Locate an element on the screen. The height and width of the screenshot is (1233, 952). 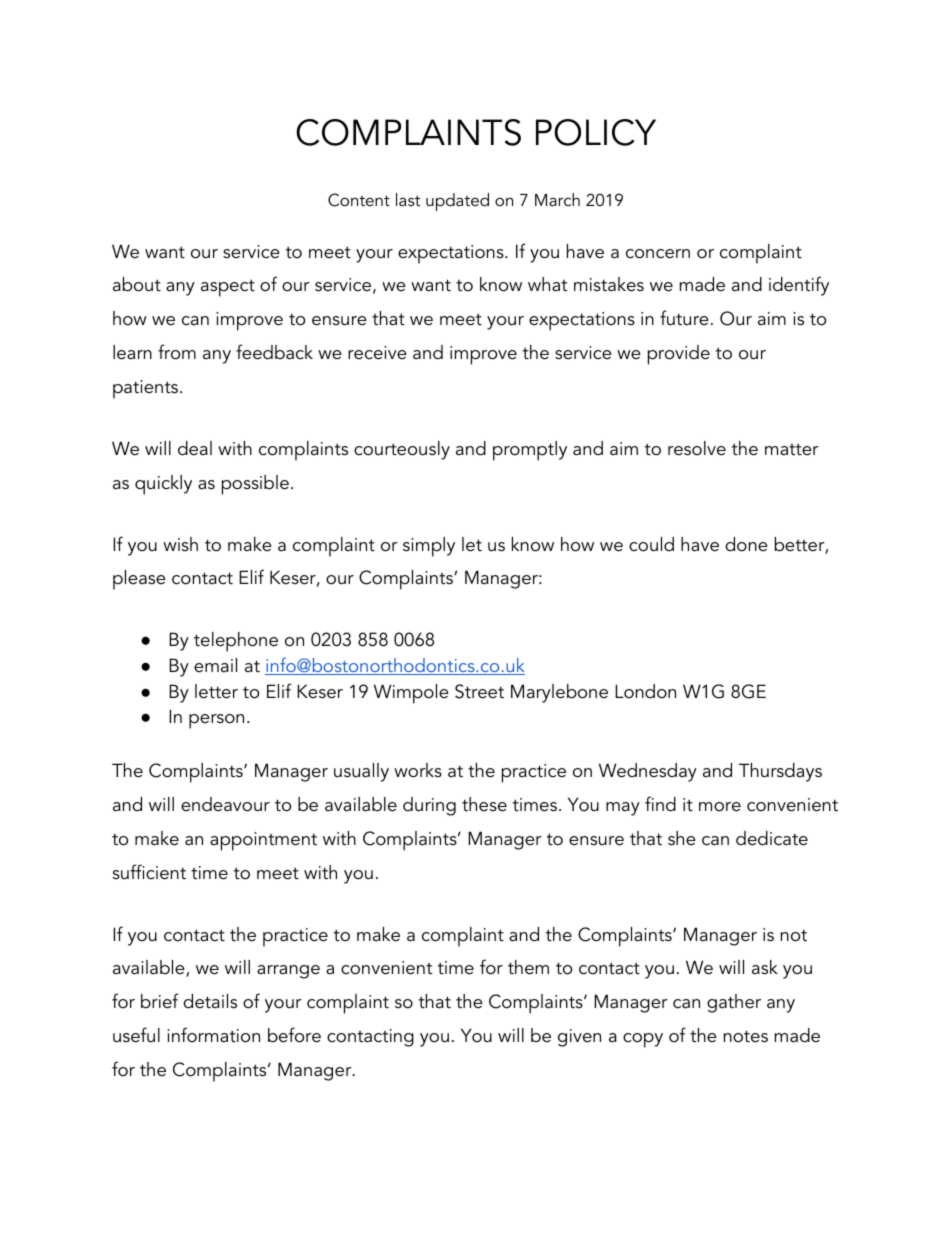
endeavour is located at coordinates (225, 804).
